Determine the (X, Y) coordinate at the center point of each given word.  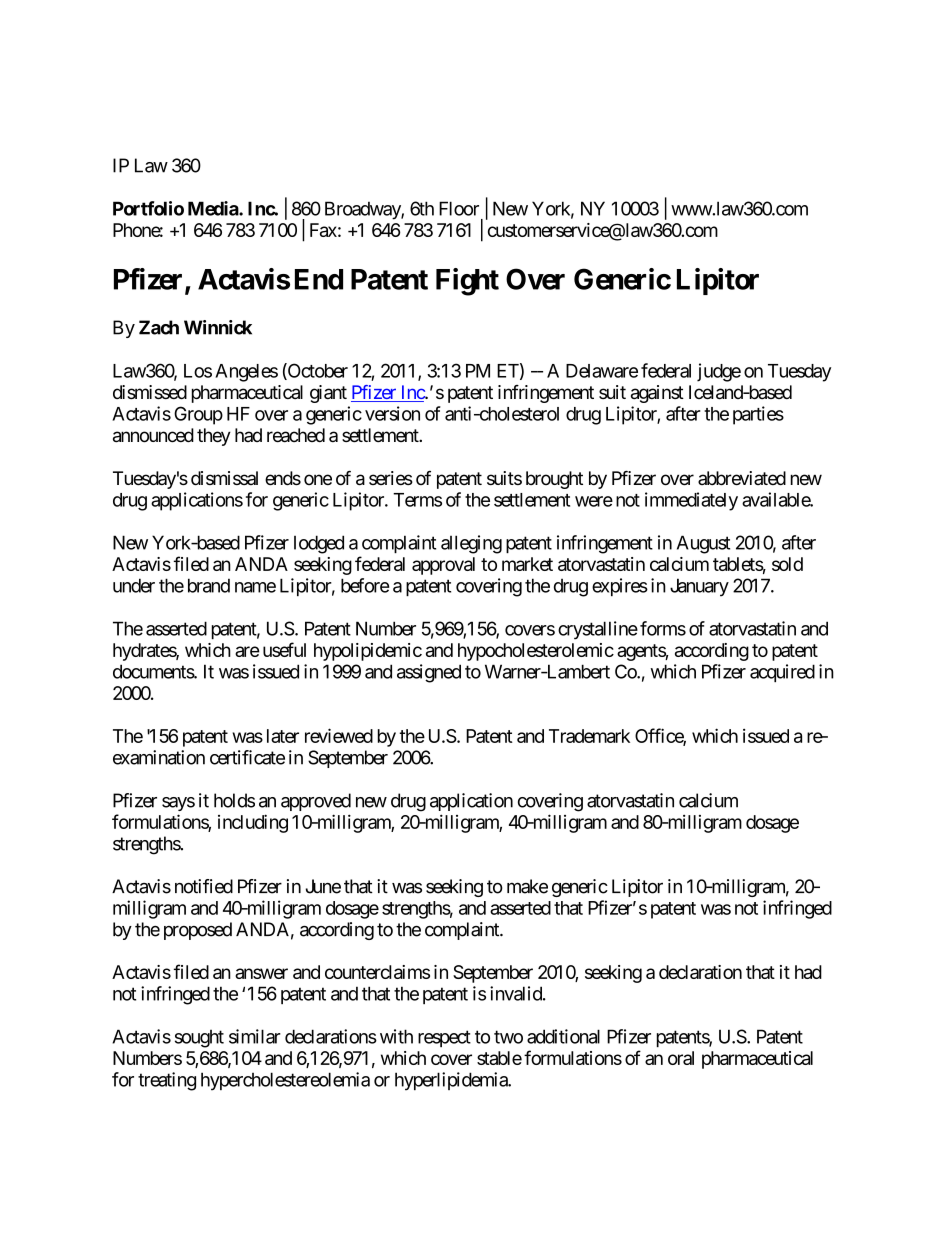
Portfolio (148, 208)
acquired (782, 673)
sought (199, 1039)
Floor (459, 208)
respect (444, 1038)
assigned (429, 673)
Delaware (602, 371)
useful (284, 649)
